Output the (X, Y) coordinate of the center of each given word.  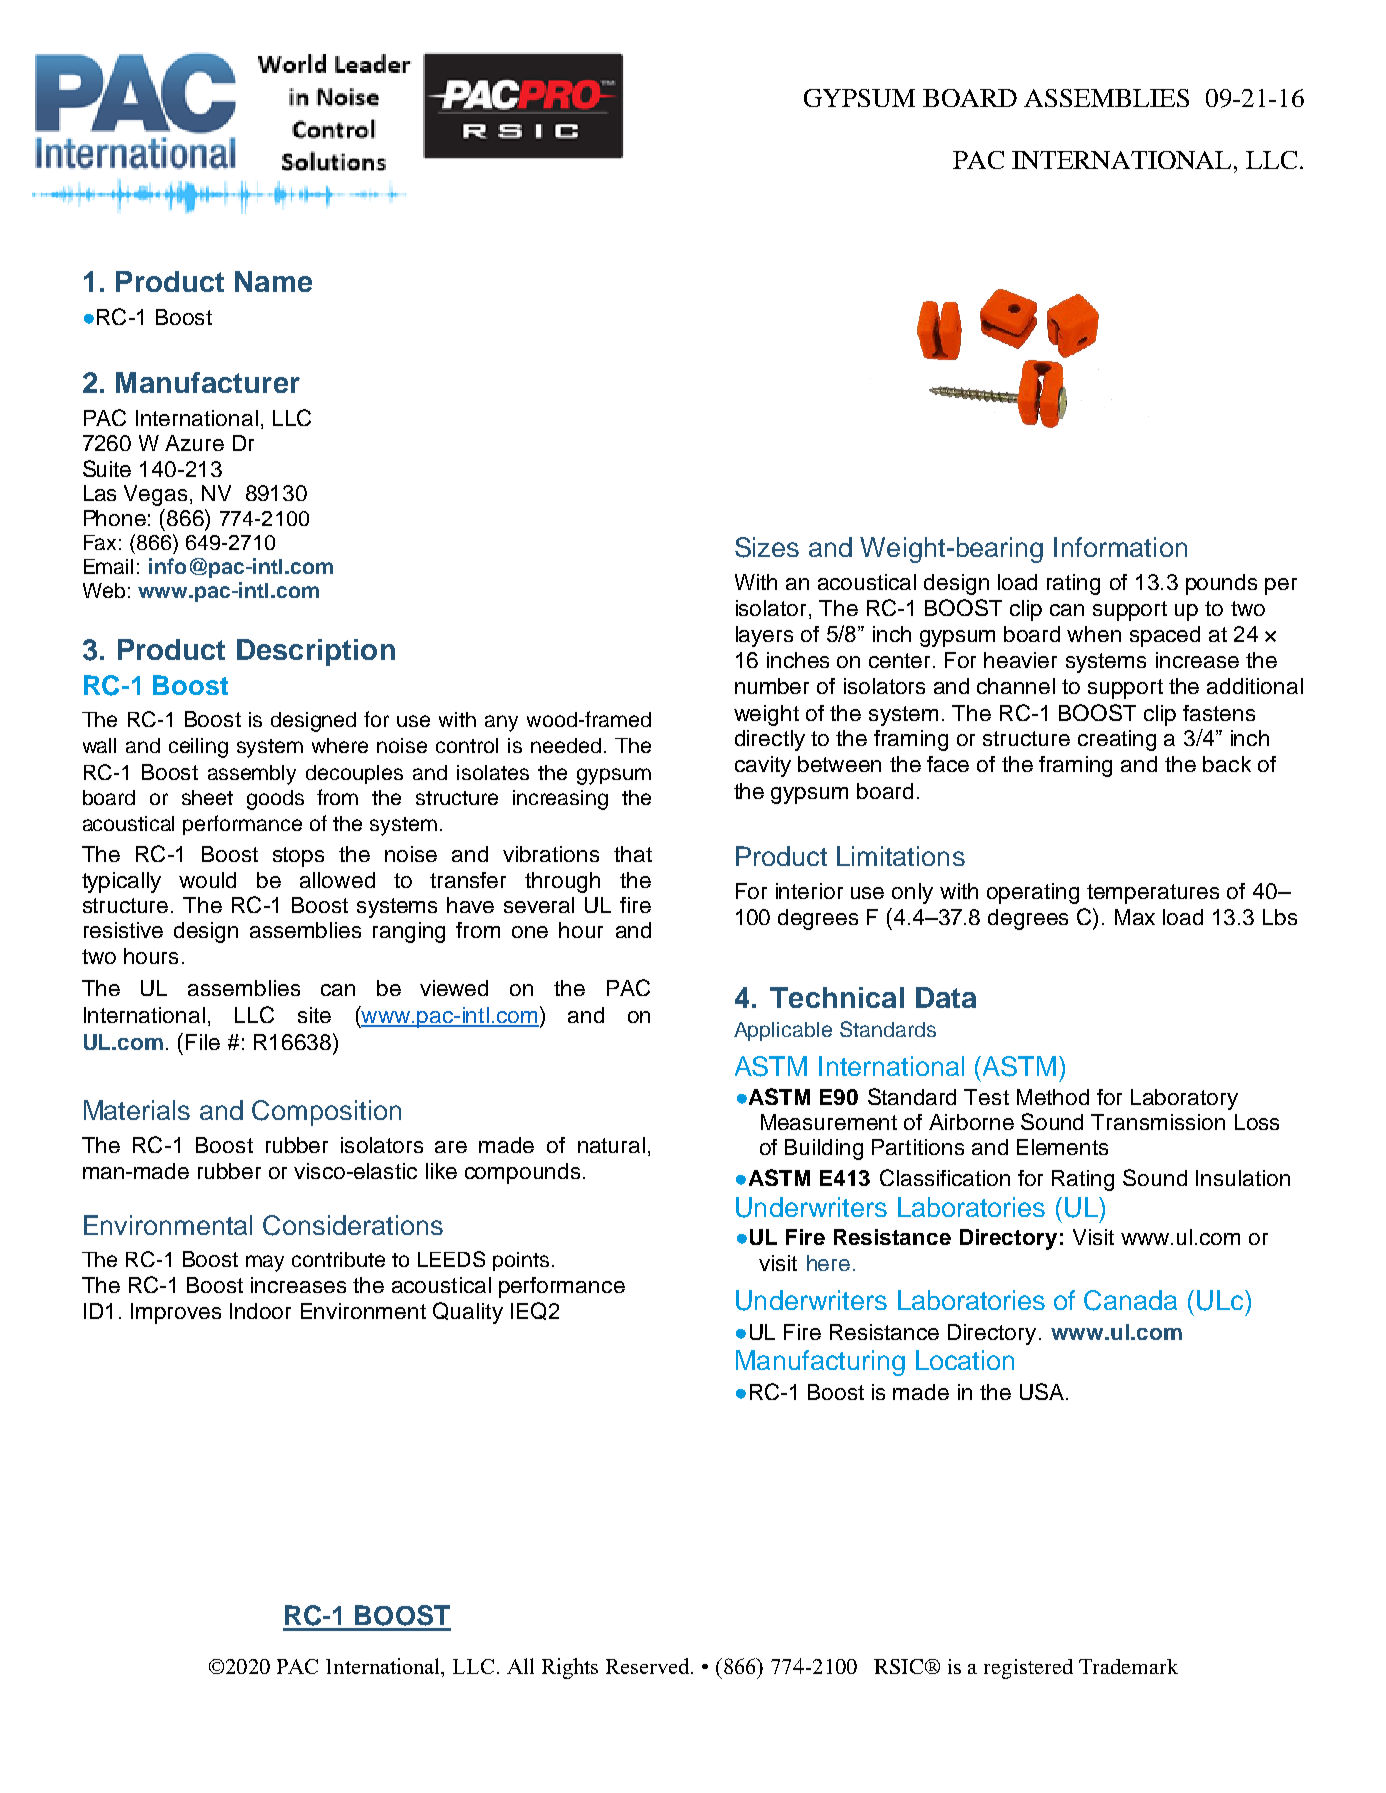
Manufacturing (820, 1363)
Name (273, 281)
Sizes (767, 547)
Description (316, 652)
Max (1135, 917)
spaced (1165, 636)
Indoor (260, 1311)
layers (764, 636)
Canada (1130, 1300)
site (314, 1015)
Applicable (783, 1031)
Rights (570, 1668)
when (1094, 634)
